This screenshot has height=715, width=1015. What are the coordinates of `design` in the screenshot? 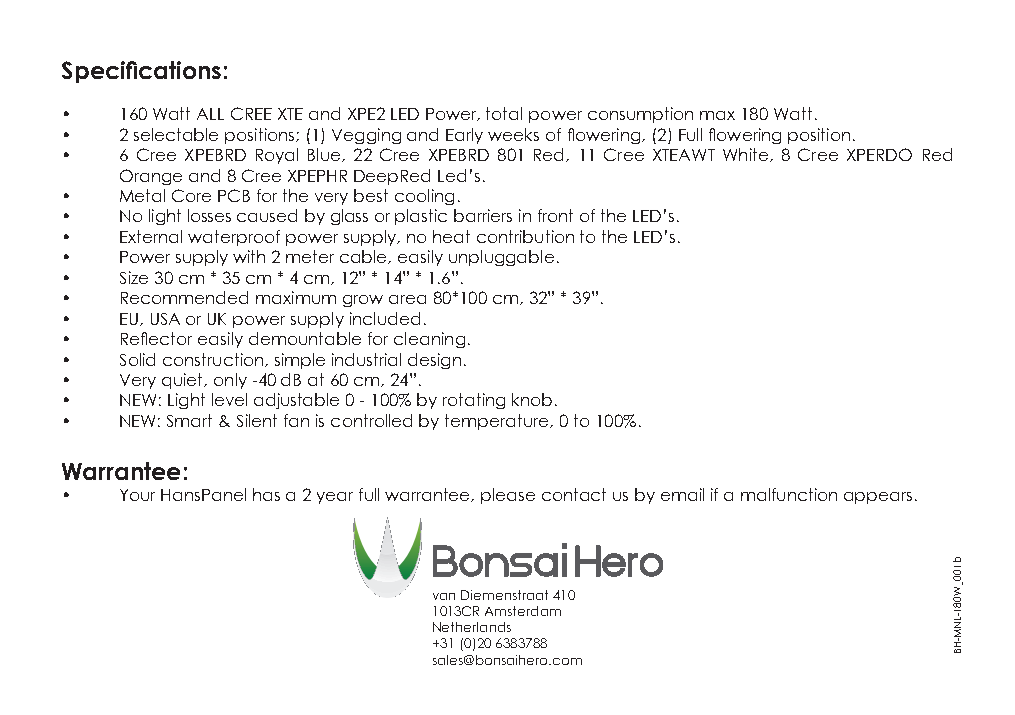 It's located at (434, 361).
